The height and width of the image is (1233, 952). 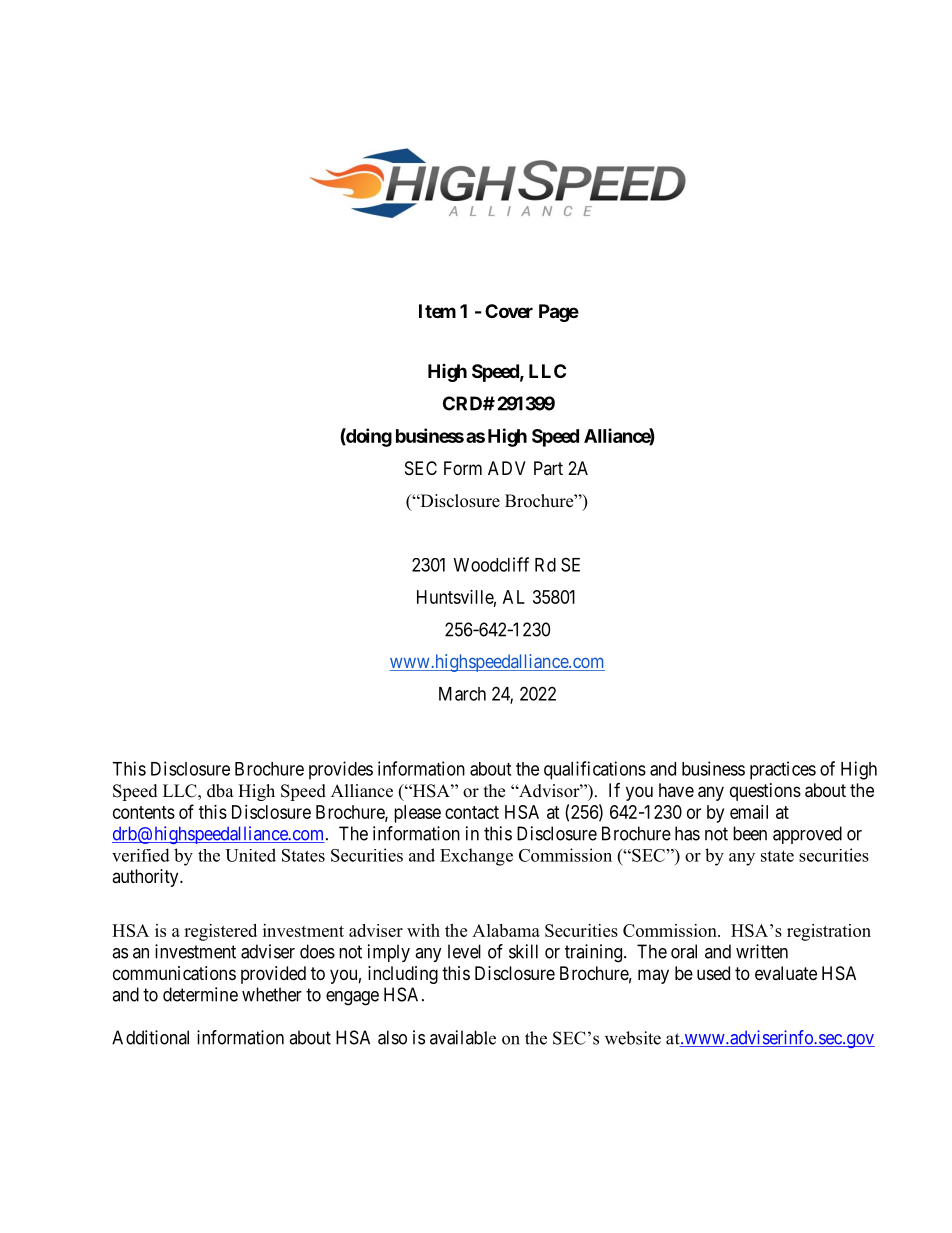 What do you see at coordinates (713, 973) in the image?
I see `used` at bounding box center [713, 973].
